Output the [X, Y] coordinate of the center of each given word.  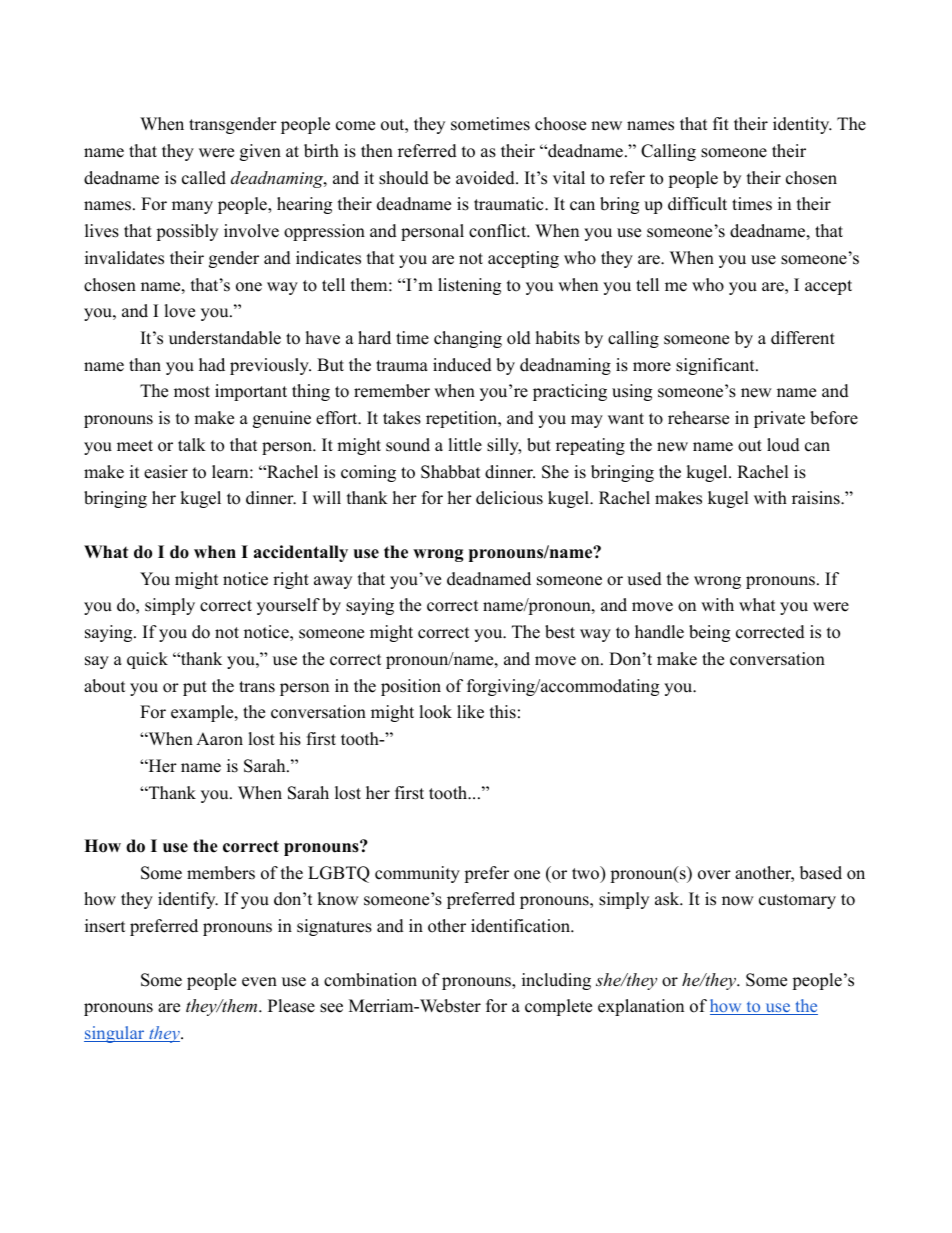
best [560, 632]
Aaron [219, 739]
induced [462, 365]
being [709, 633]
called [204, 178]
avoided [486, 178]
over [714, 875]
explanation [641, 1007]
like [470, 712]
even [259, 982]
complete [558, 1007]
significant [716, 366]
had [212, 365]
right [291, 580]
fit [721, 123]
